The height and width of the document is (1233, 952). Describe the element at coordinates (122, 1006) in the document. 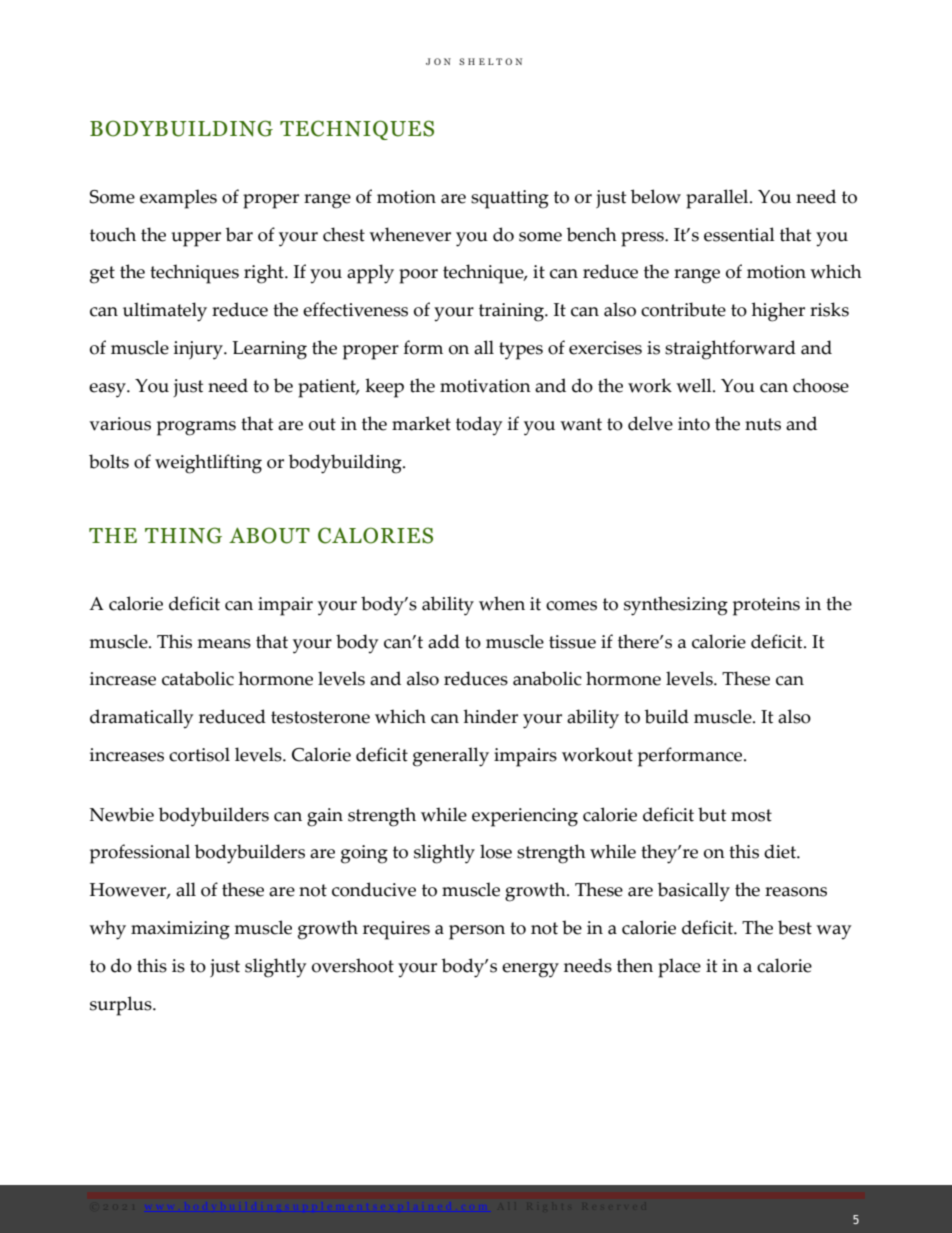

I see `surplus` at that location.
